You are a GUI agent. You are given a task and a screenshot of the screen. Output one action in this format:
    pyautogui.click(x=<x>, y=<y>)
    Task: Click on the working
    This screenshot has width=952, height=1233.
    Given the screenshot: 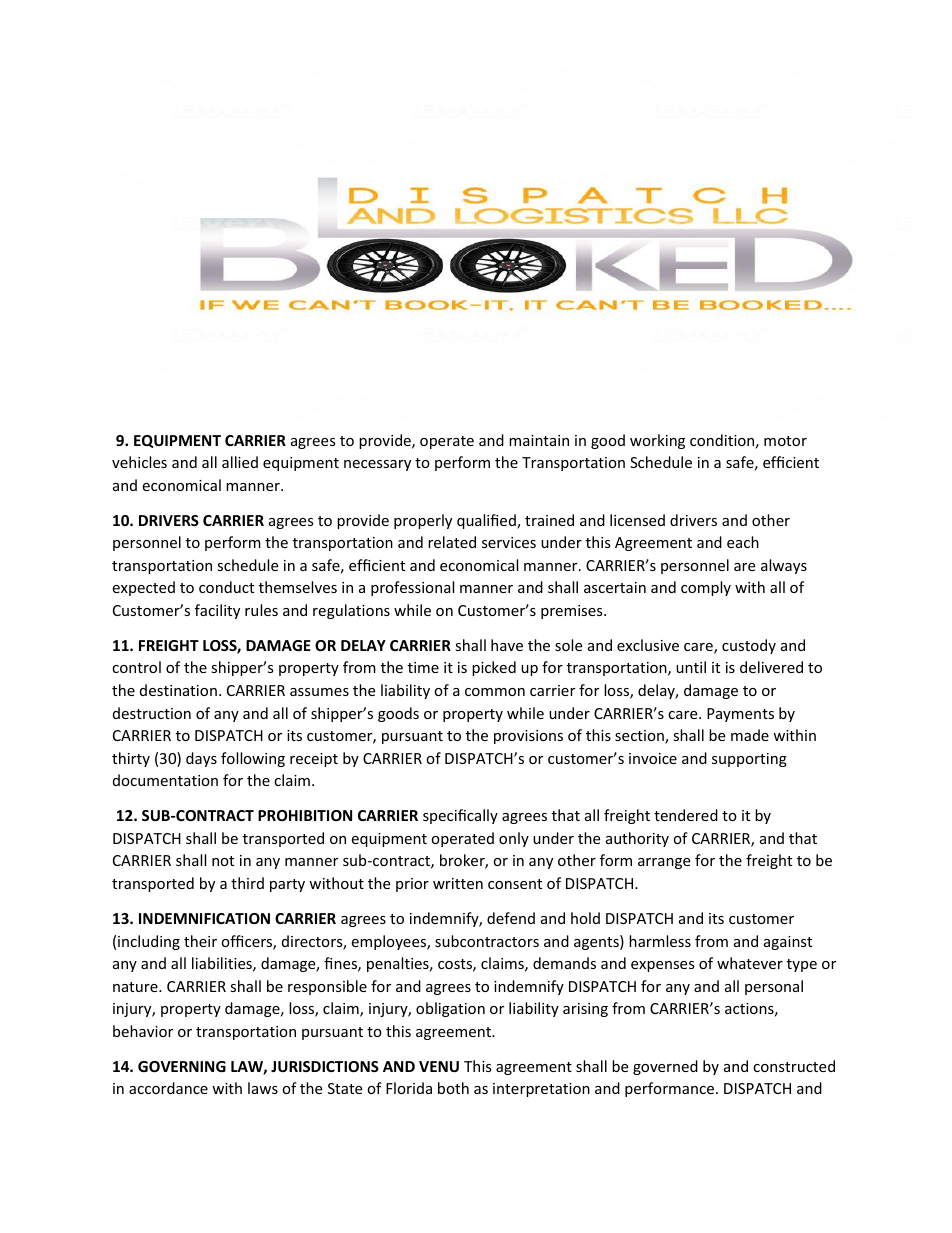 What is the action you would take?
    pyautogui.click(x=657, y=441)
